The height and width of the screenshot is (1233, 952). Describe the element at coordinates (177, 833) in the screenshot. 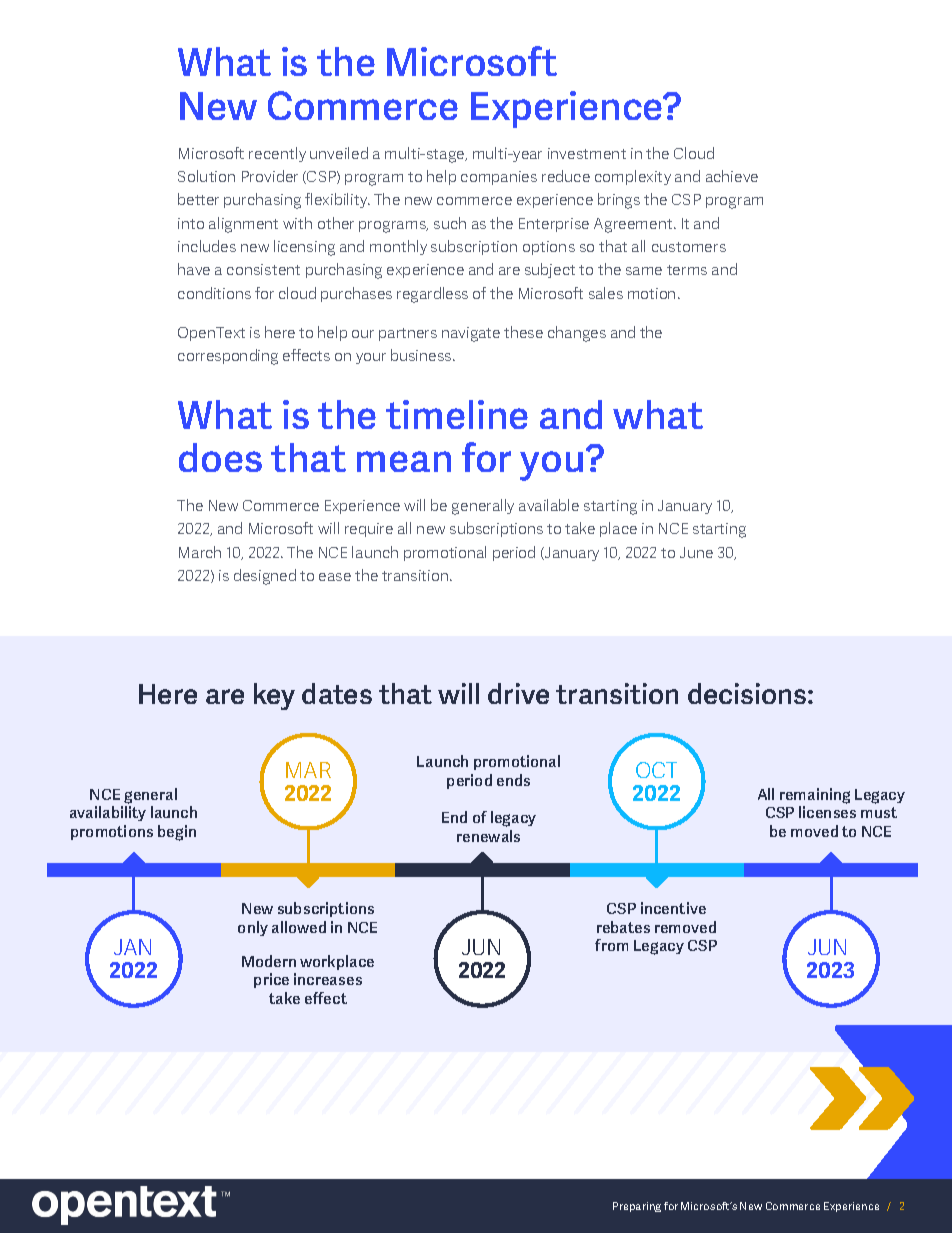

I see `begin` at that location.
